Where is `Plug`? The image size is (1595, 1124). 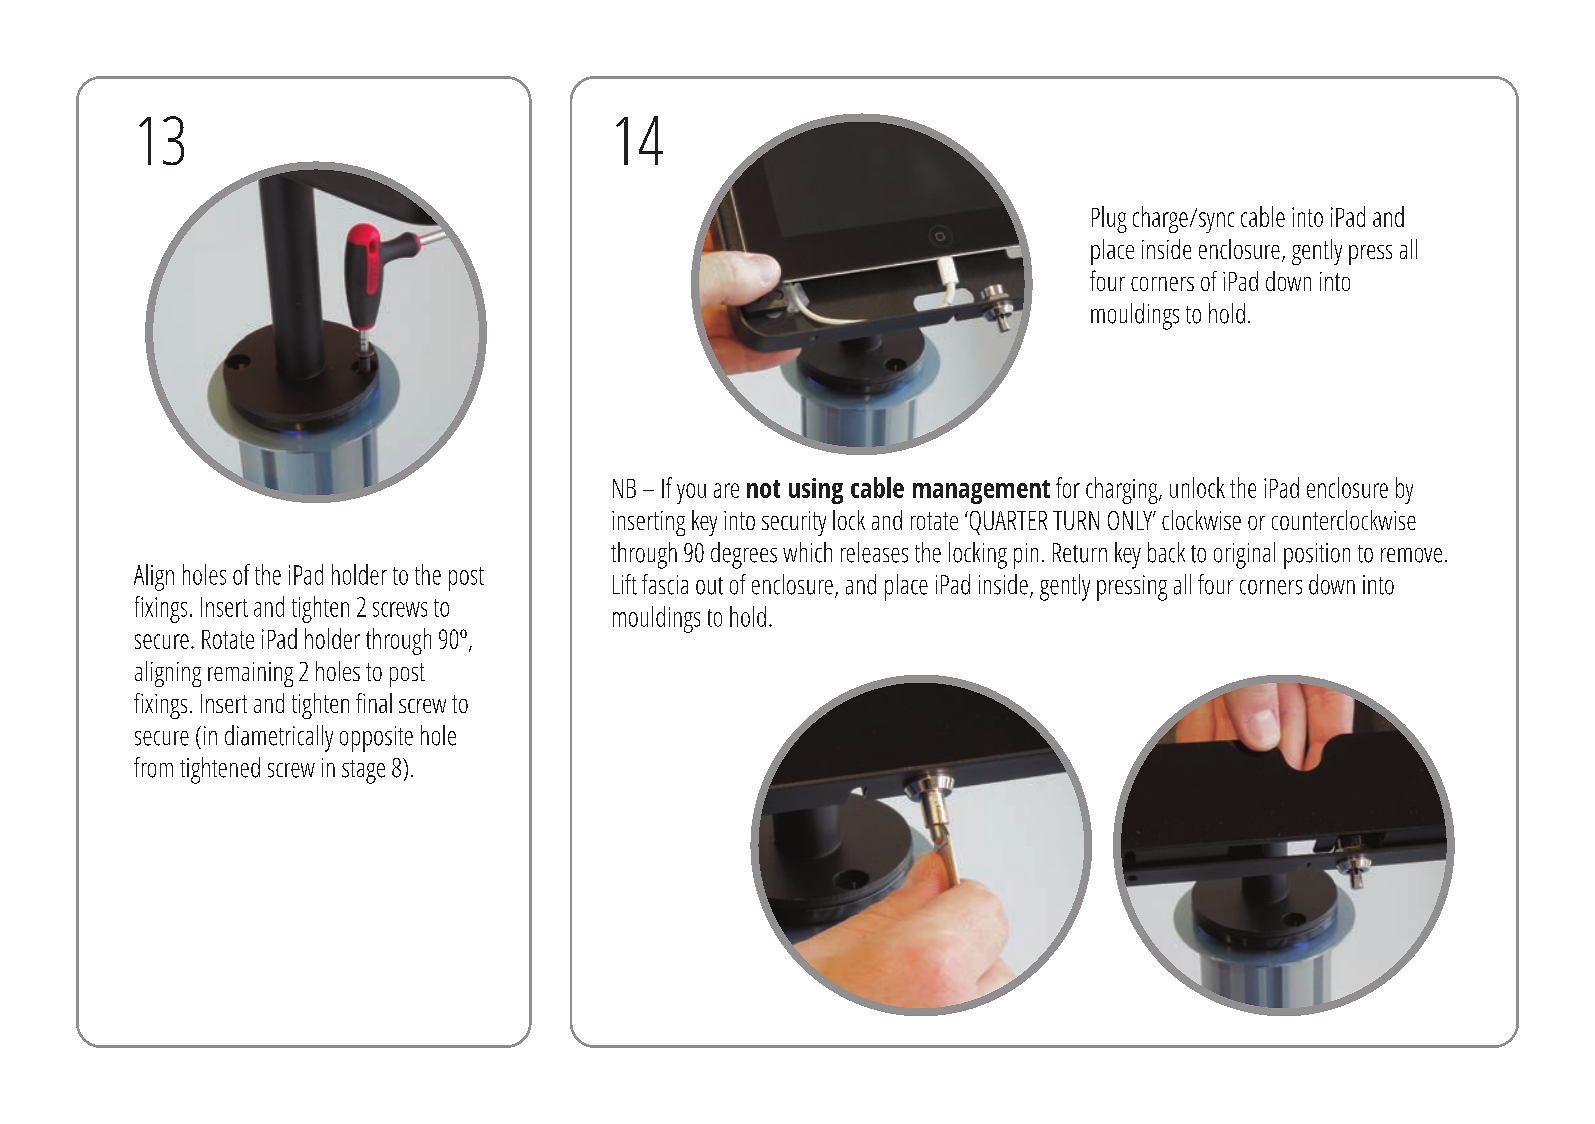 Plug is located at coordinates (1109, 219).
